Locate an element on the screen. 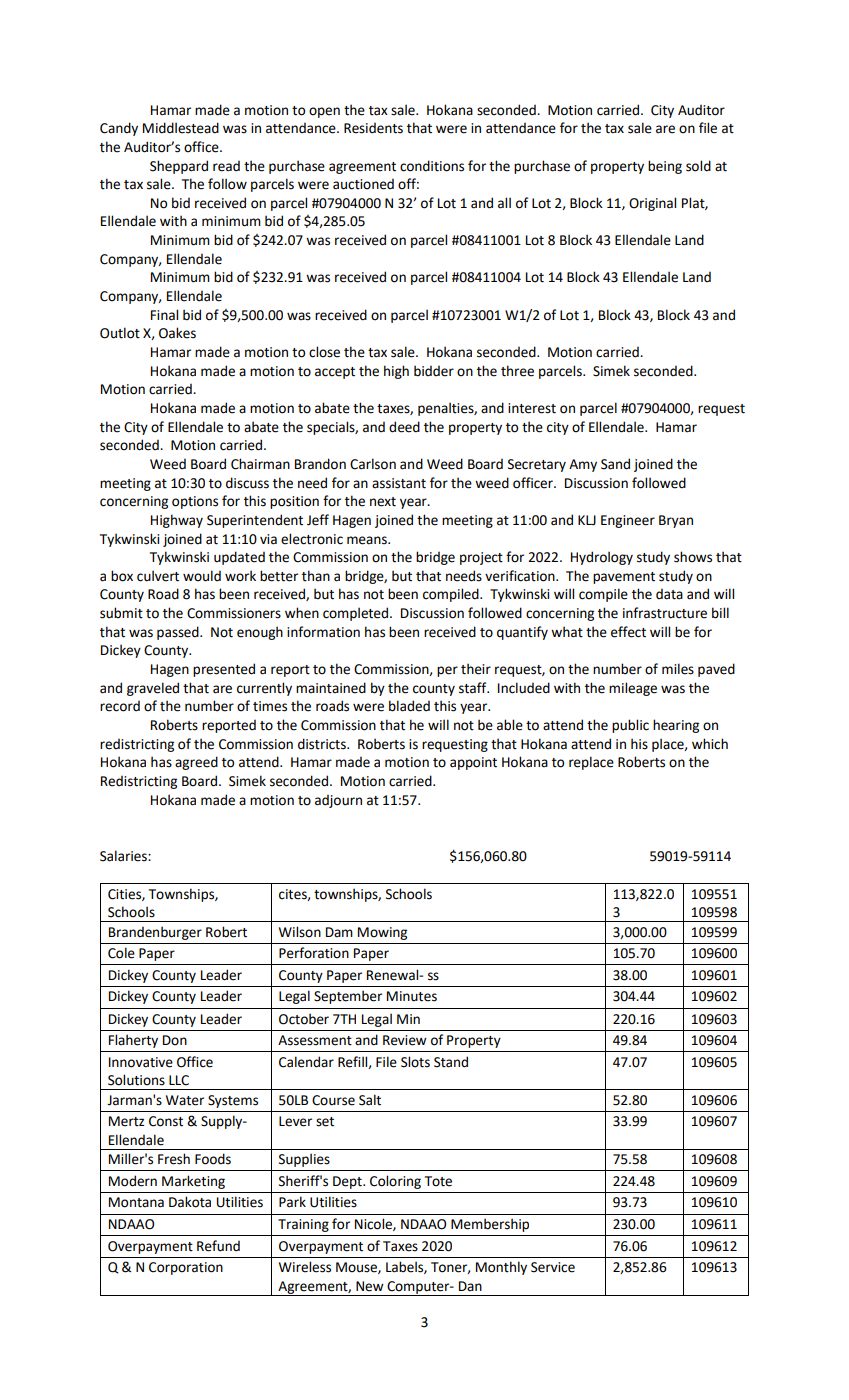  which is located at coordinates (710, 744).
